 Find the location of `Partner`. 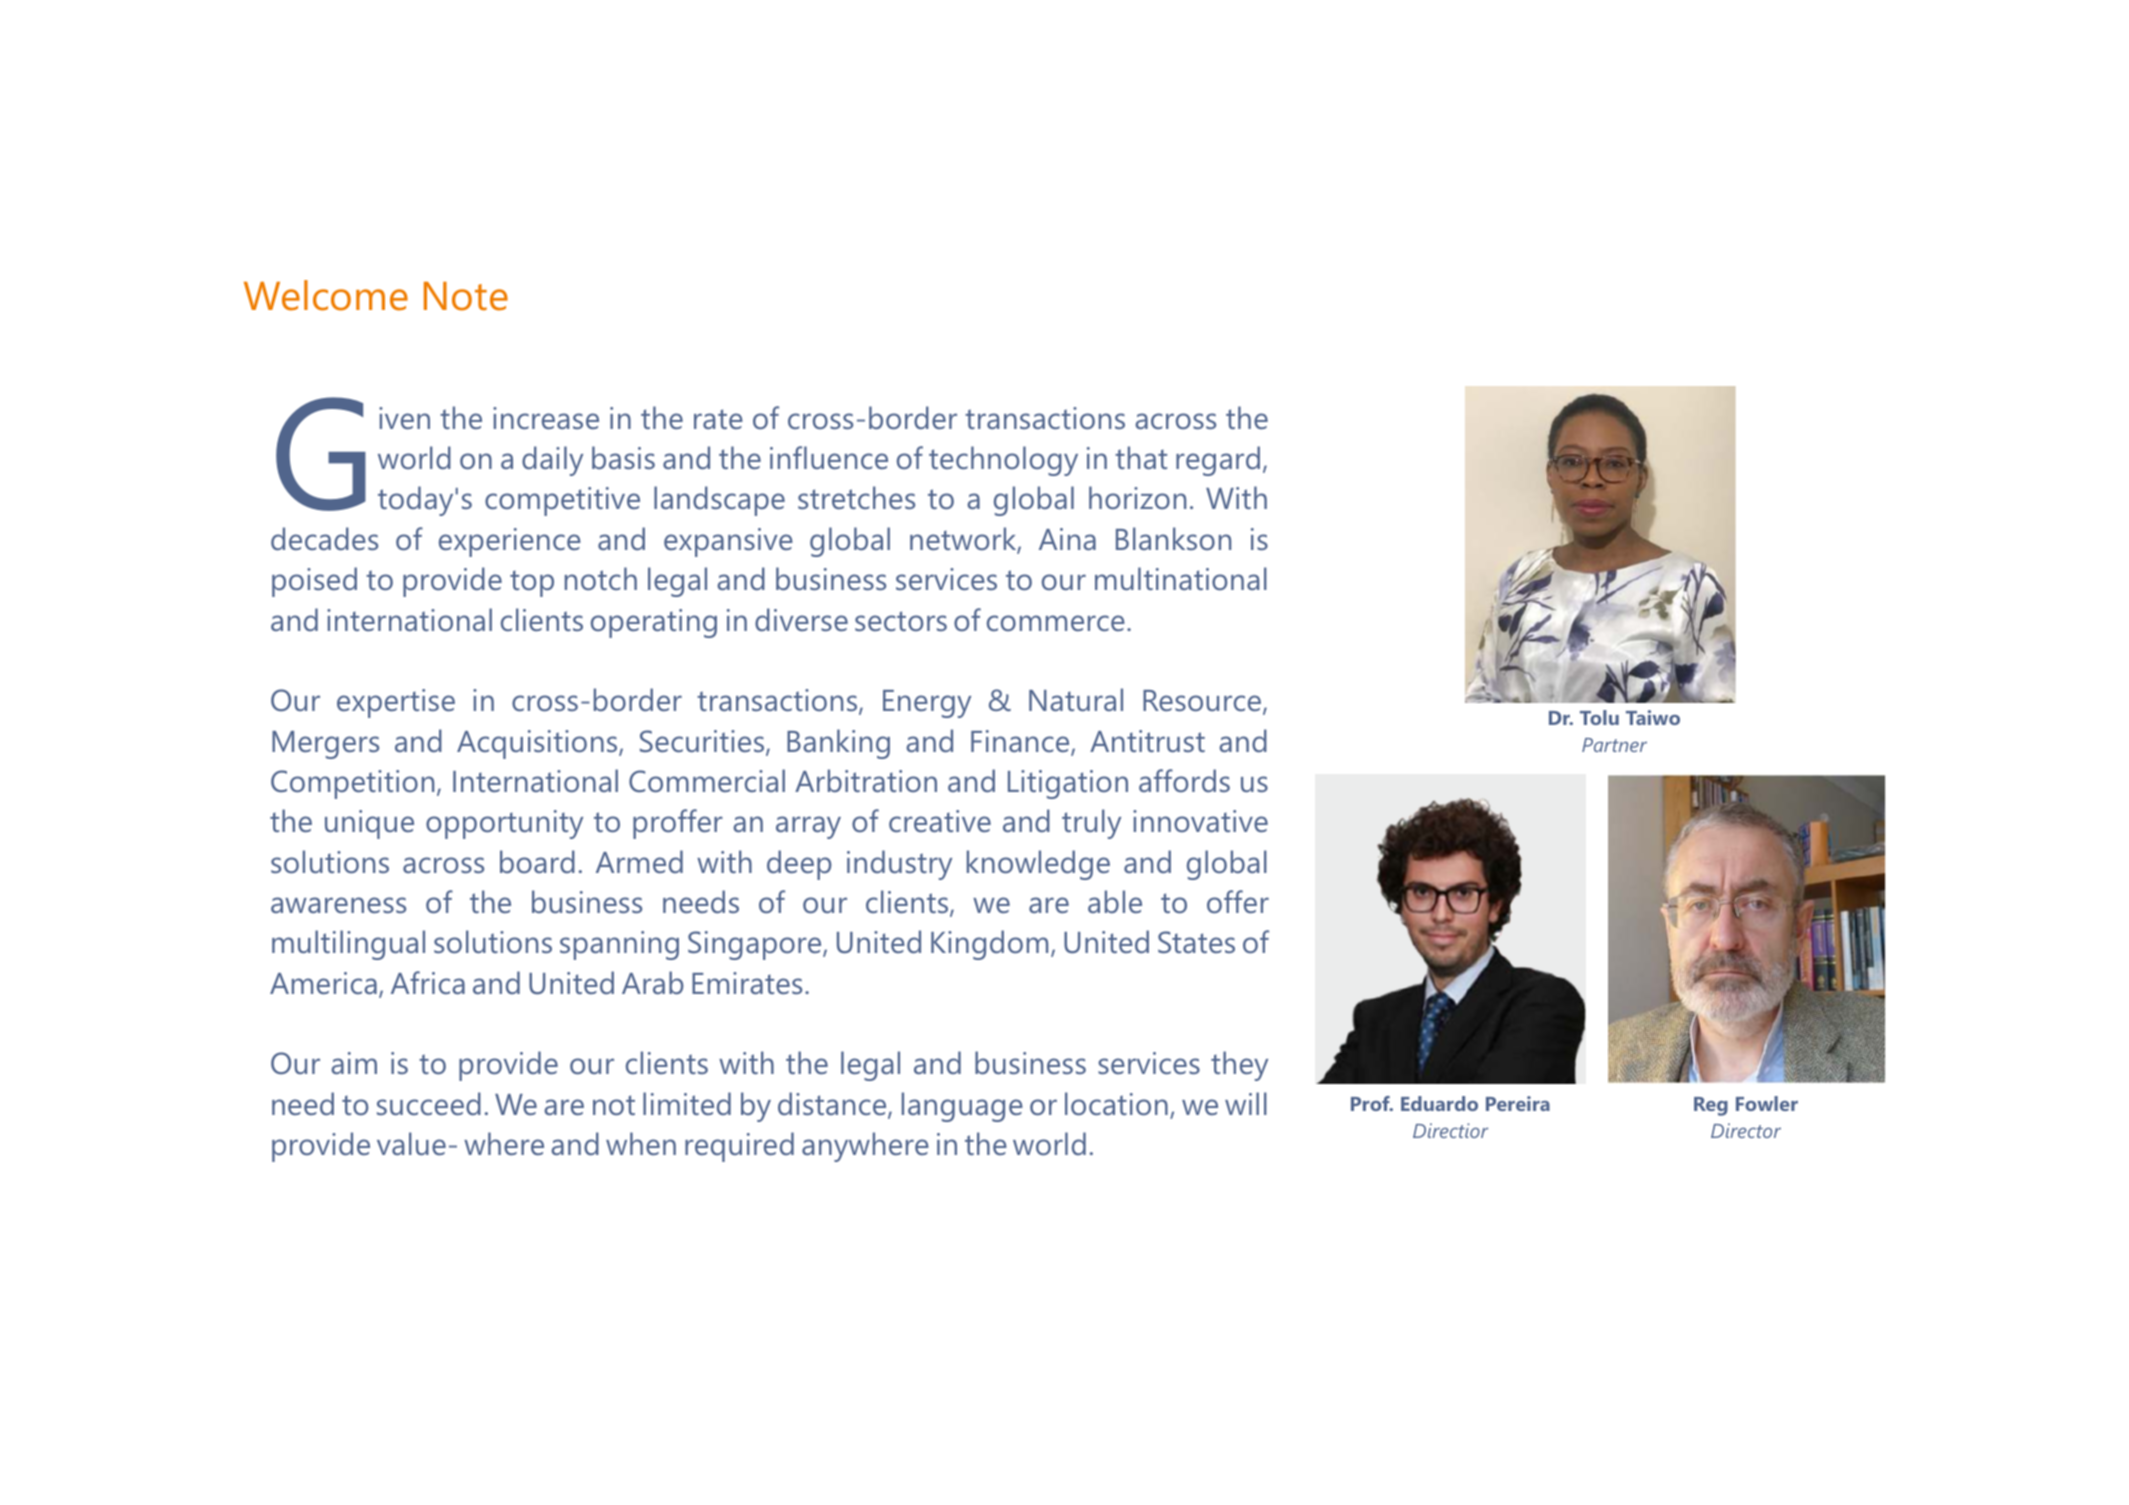

Partner is located at coordinates (1614, 745).
